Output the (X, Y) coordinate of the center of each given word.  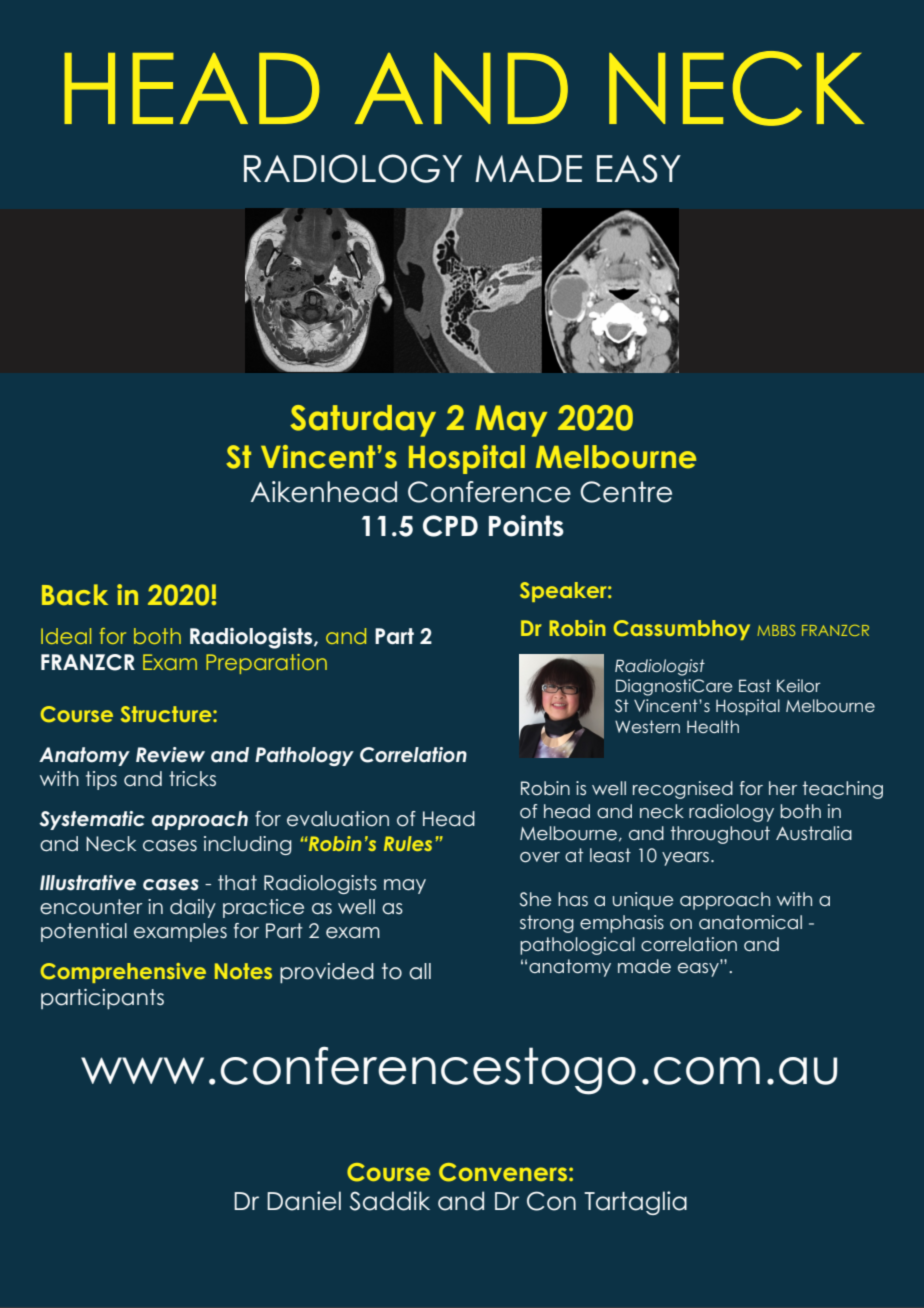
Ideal (66, 636)
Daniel (304, 1201)
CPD (450, 526)
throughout (720, 835)
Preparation (266, 664)
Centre (626, 492)
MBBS (776, 630)
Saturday (363, 421)
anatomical (750, 922)
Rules (408, 843)
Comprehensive (123, 973)
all (420, 971)
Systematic (92, 820)
